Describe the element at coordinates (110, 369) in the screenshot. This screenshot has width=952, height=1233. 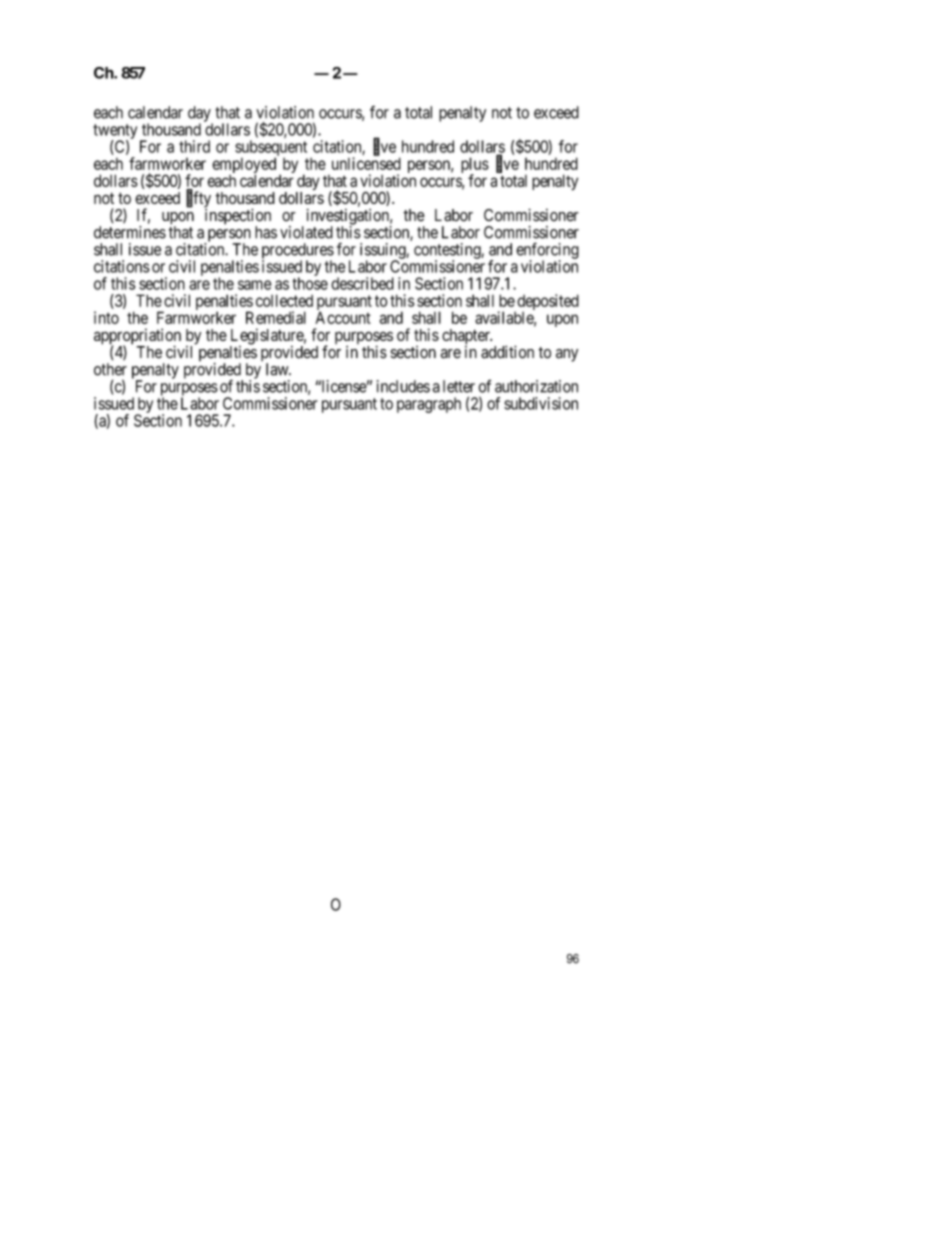
I see `other` at that location.
